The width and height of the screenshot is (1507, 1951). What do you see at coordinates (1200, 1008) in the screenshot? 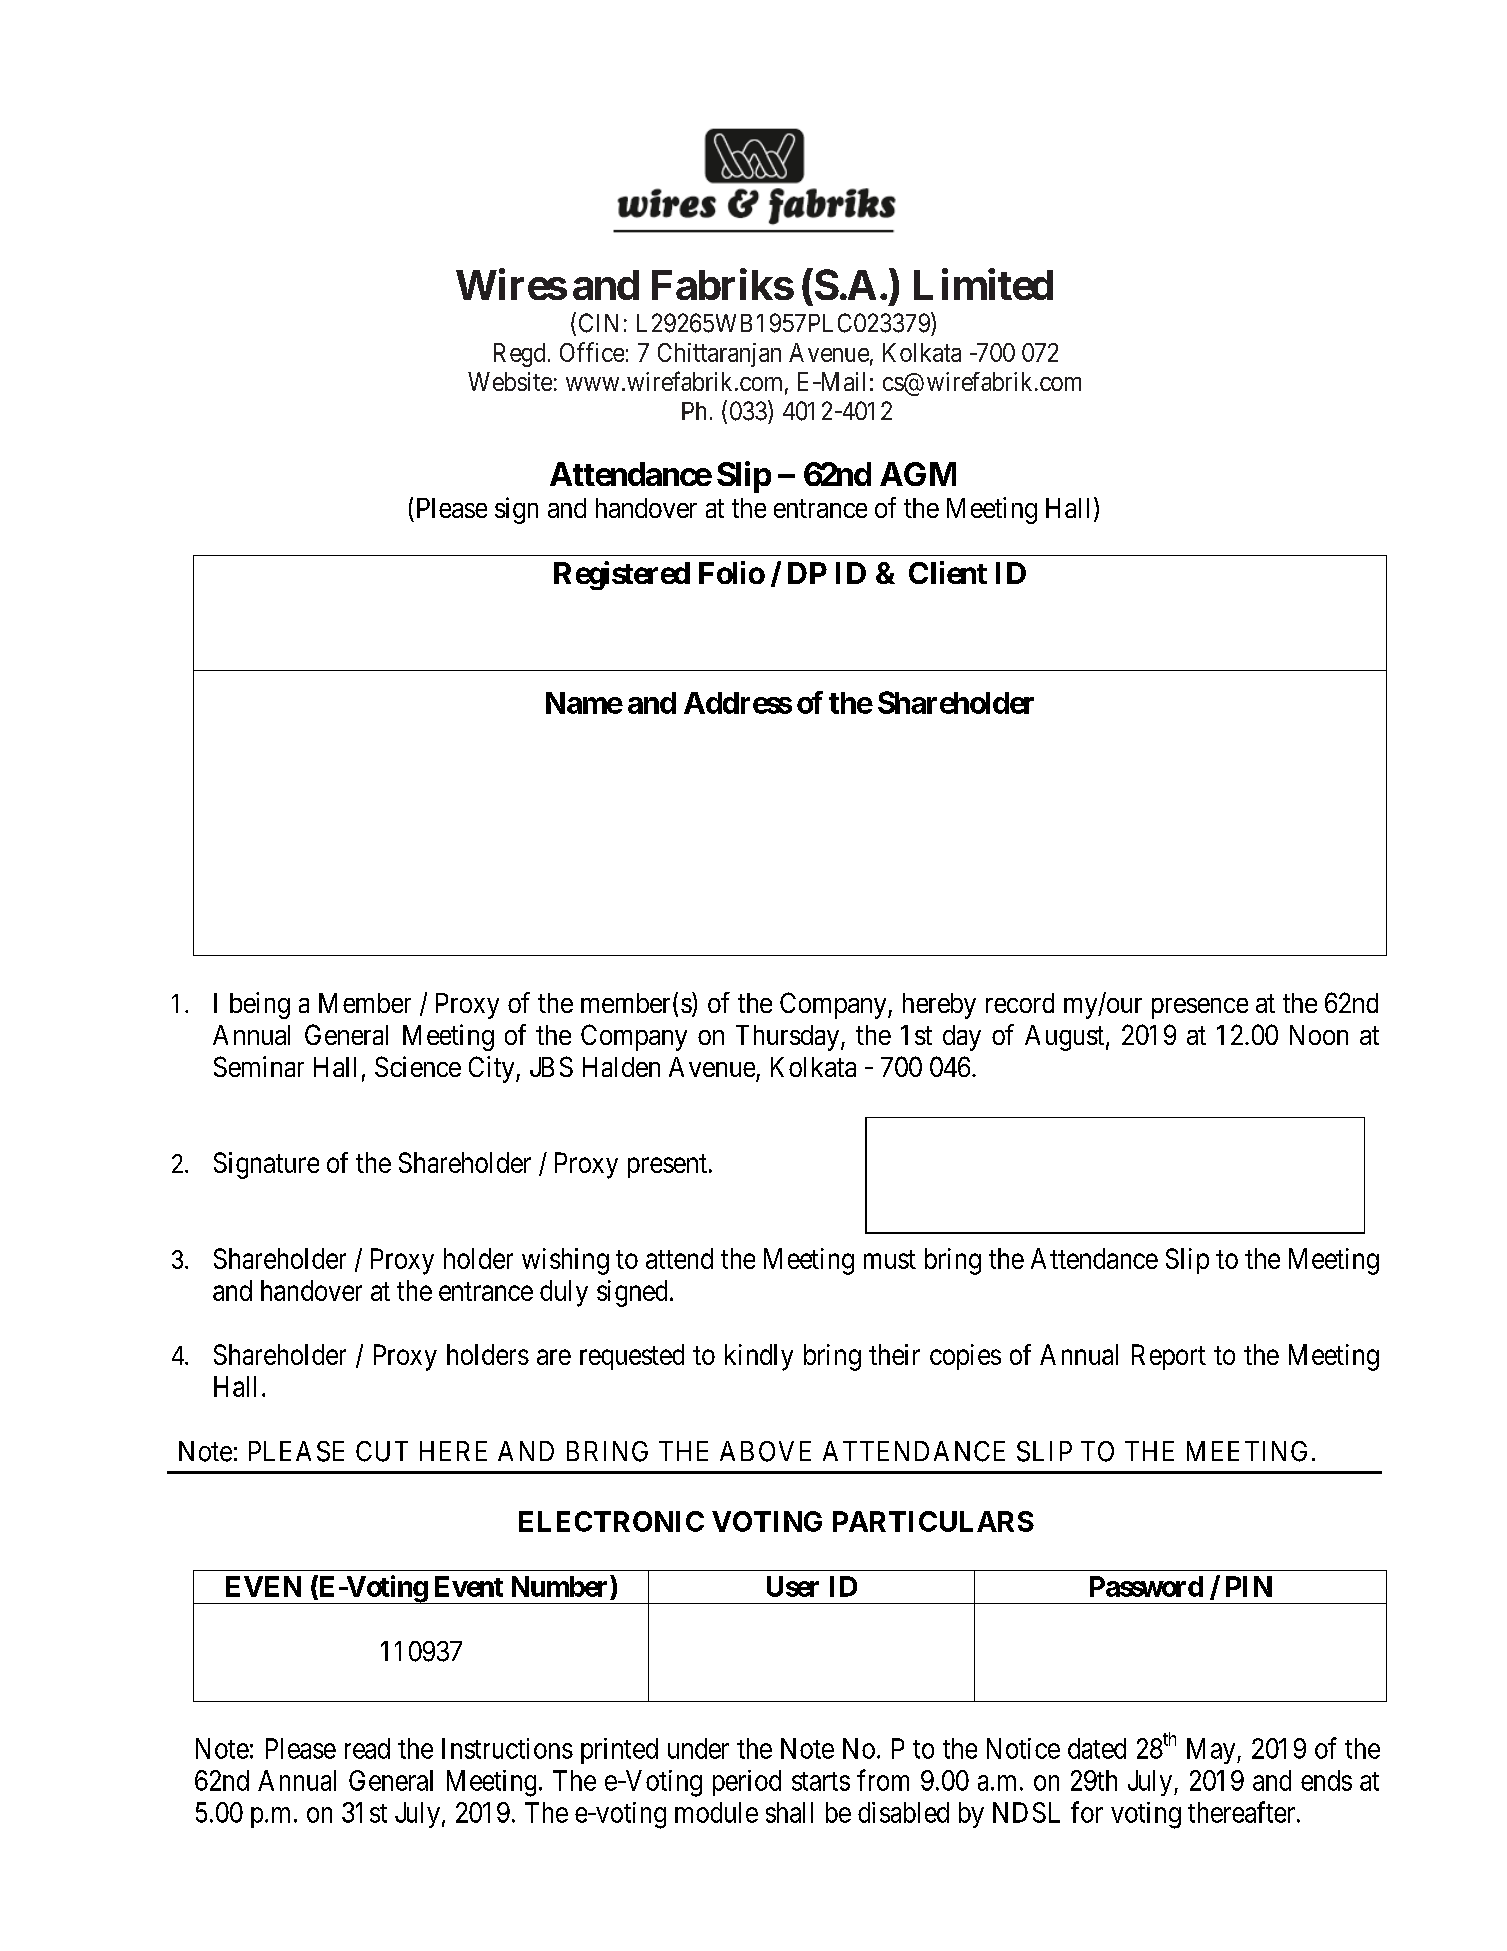
I see `presence` at bounding box center [1200, 1008].
